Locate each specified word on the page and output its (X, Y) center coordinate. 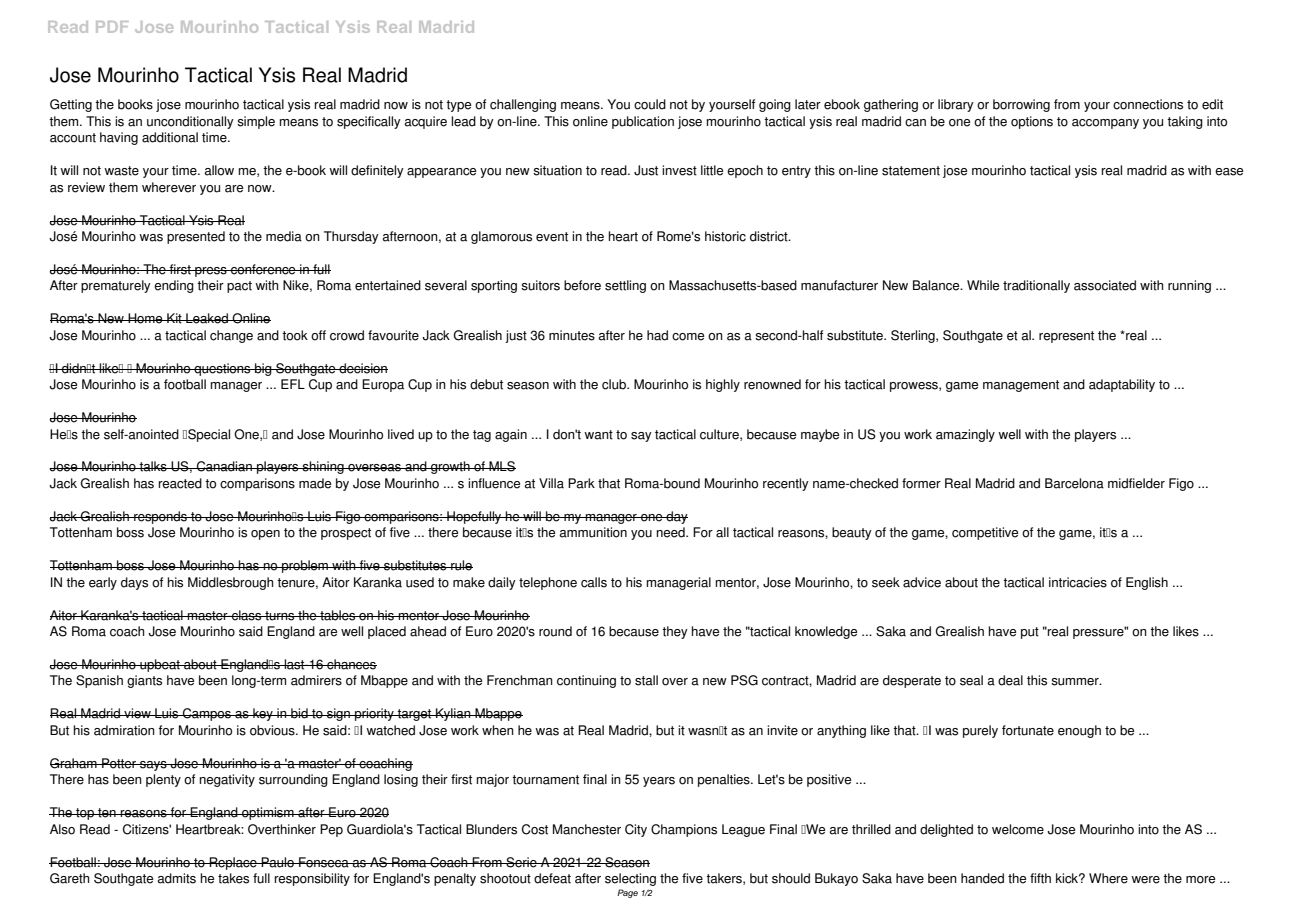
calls (594, 582)
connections (1148, 104)
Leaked (207, 318)
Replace (233, 863)
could (650, 104)
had (657, 335)
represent (1066, 337)
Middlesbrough (231, 583)
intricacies (1078, 582)
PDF (112, 27)
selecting (630, 879)
